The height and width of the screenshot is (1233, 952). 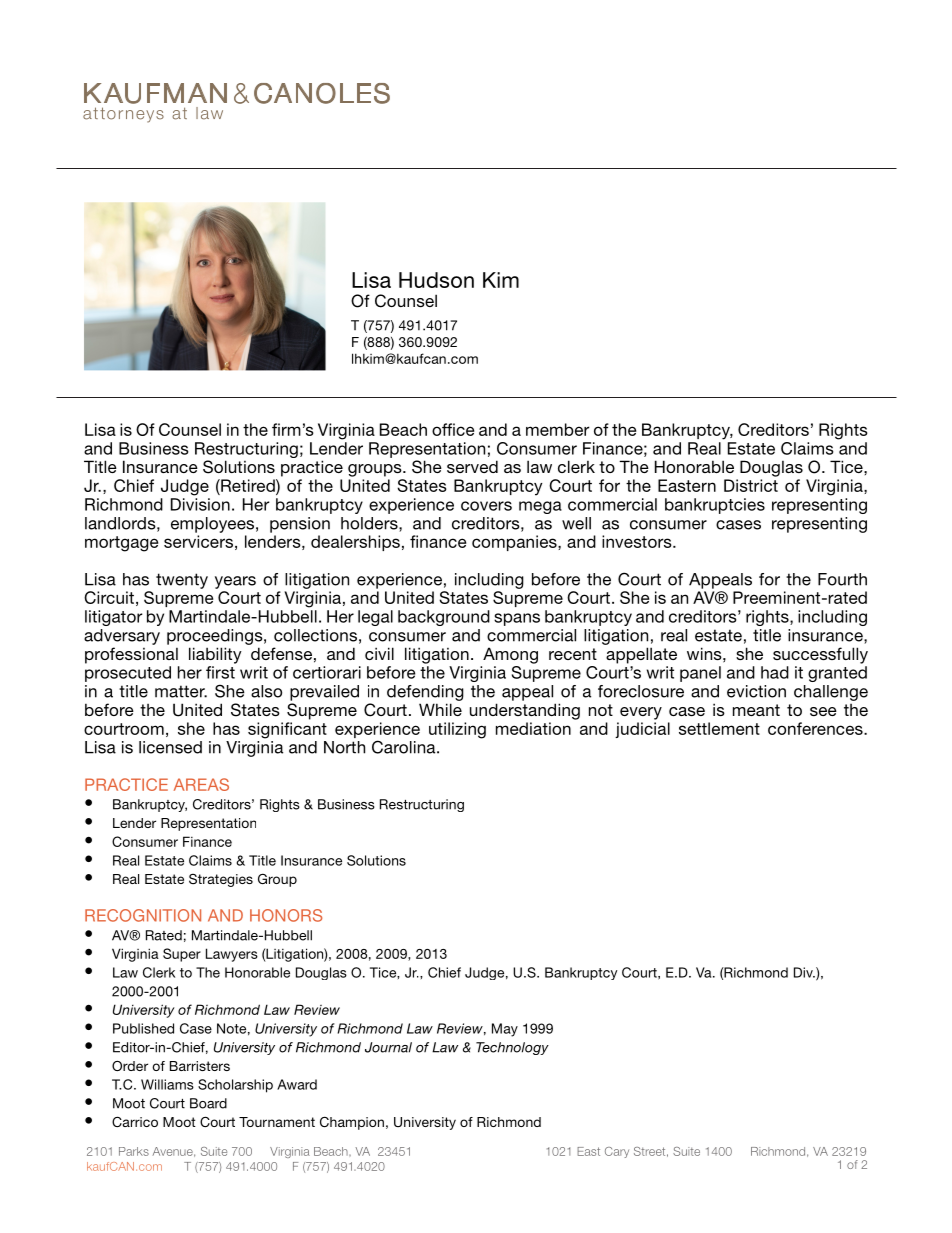 I want to click on utilizing, so click(x=457, y=730).
